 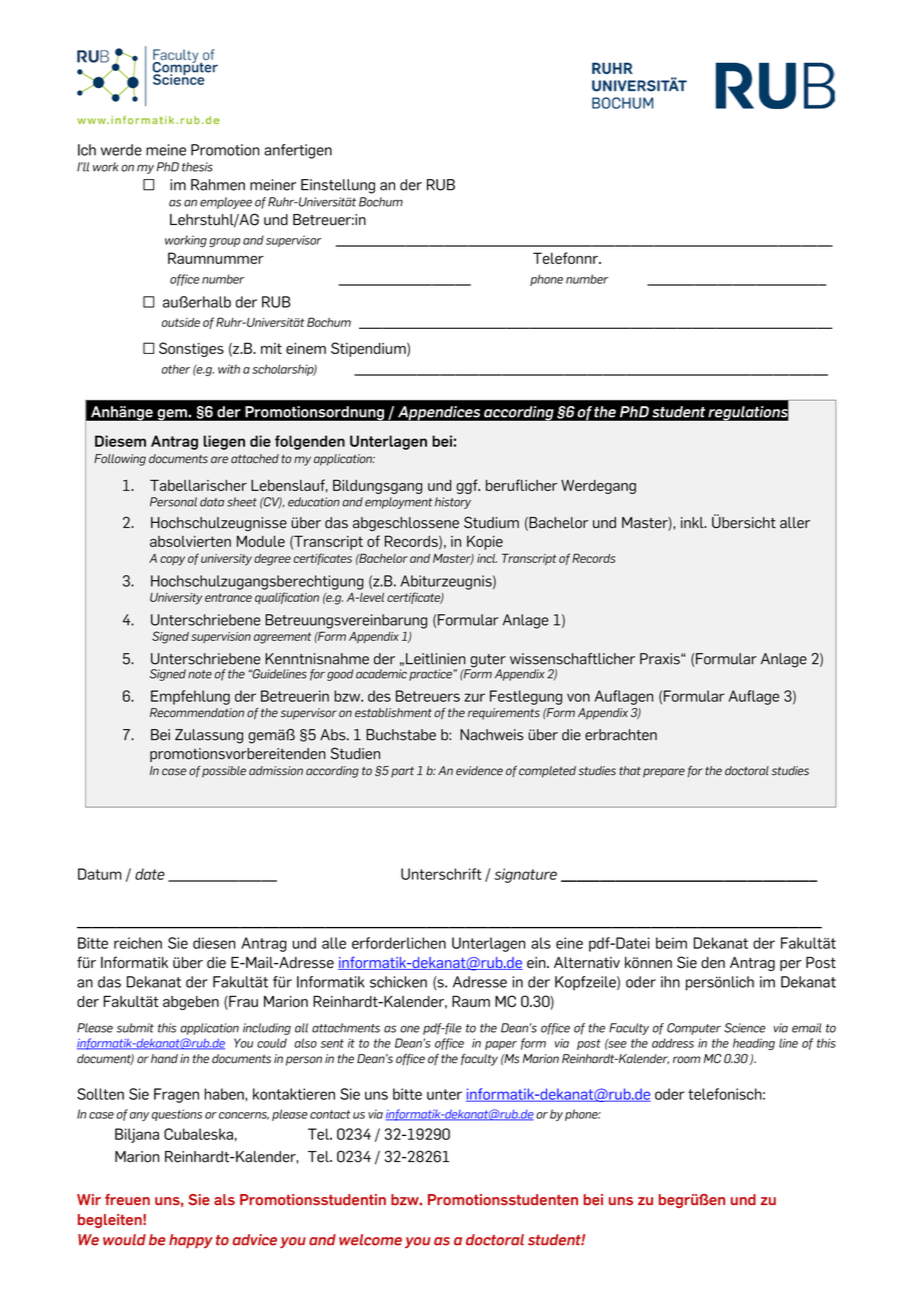 What do you see at coordinates (191, 1241) in the screenshot?
I see `happy` at bounding box center [191, 1241].
